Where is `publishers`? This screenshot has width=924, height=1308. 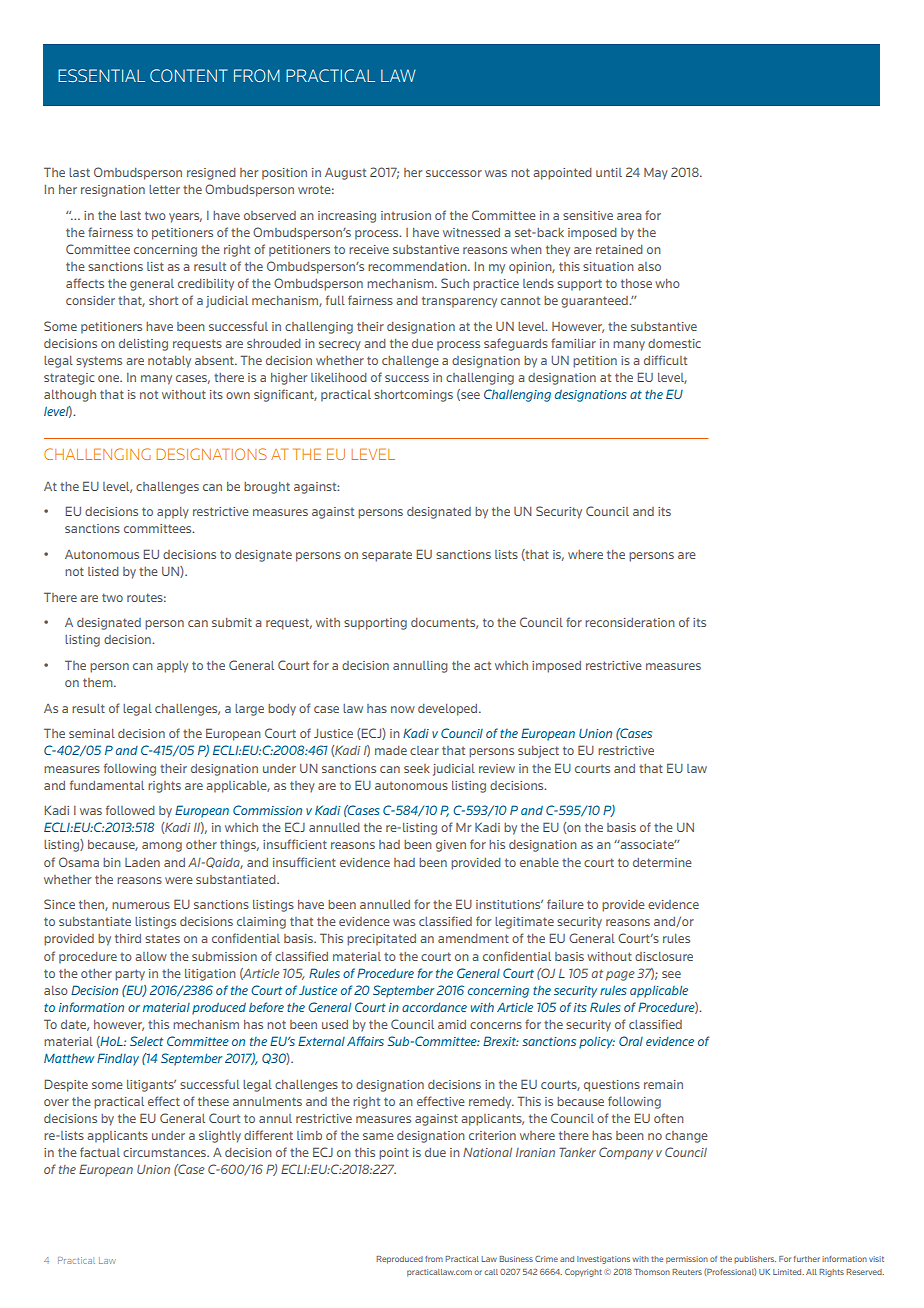
publishers is located at coordinates (755, 1260).
